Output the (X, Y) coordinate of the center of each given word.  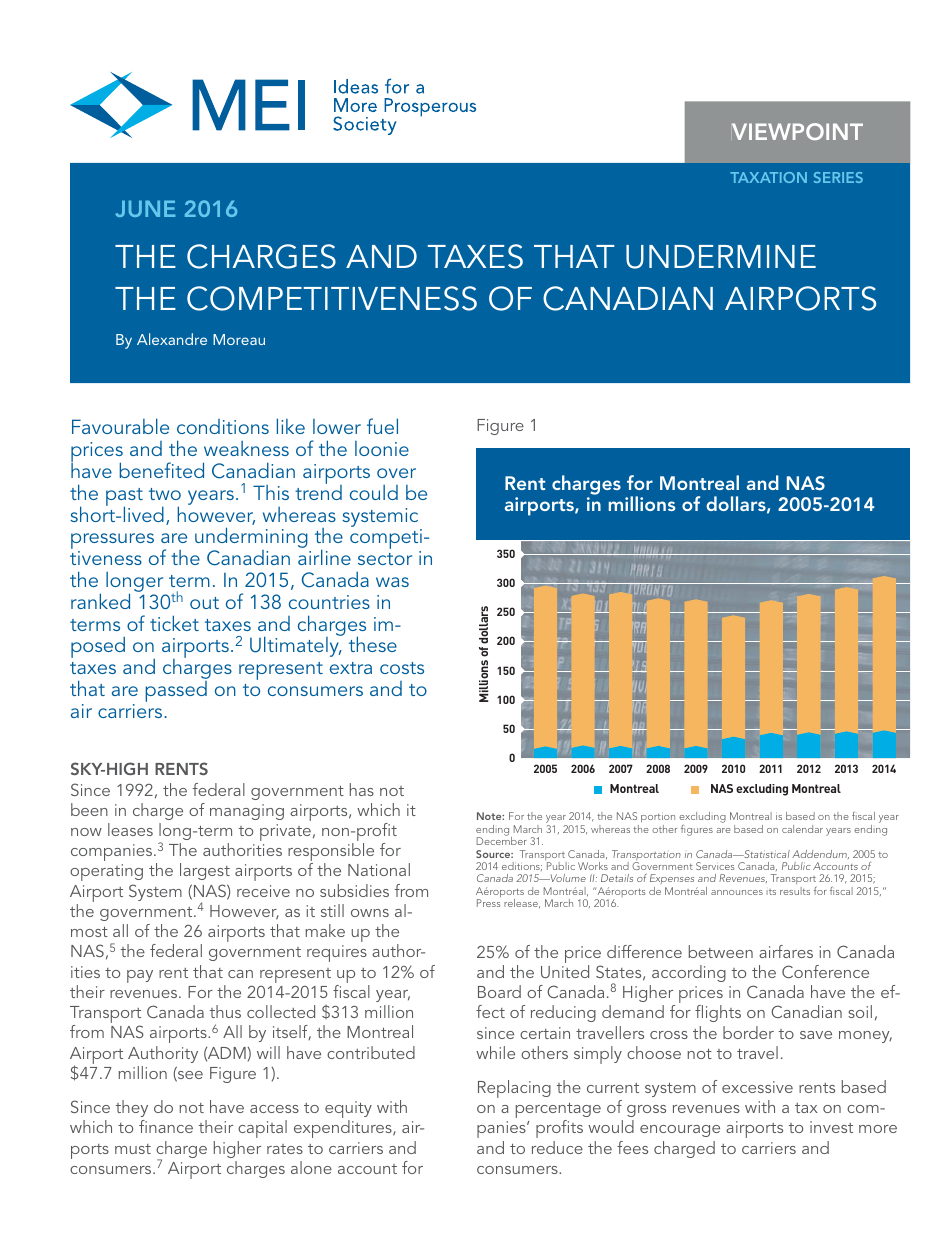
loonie (382, 448)
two (165, 494)
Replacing (514, 1089)
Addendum (820, 854)
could (374, 492)
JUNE (145, 208)
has (362, 789)
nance (171, 1129)
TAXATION (768, 177)
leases (130, 829)
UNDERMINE (721, 257)
